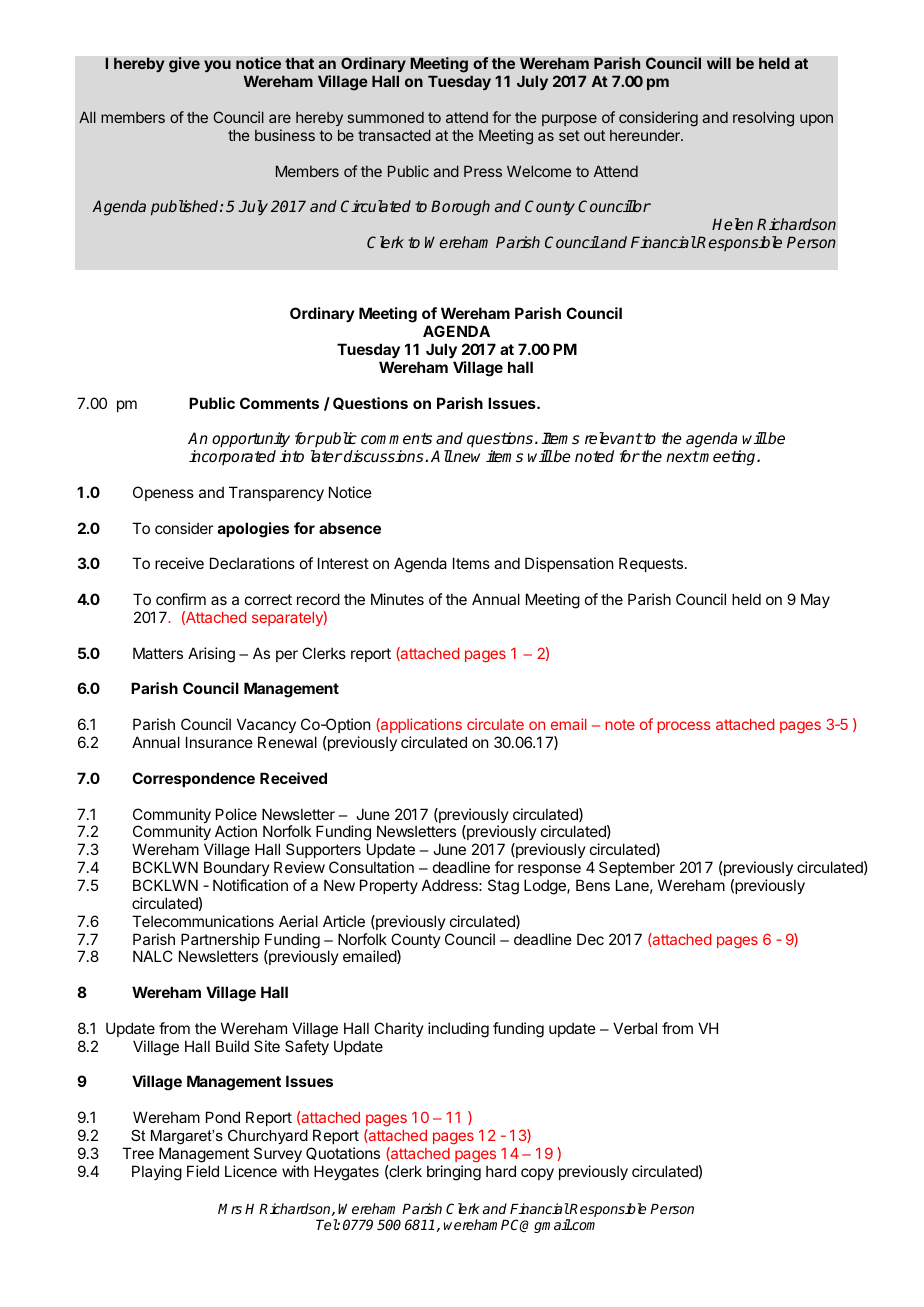 This page has width=924, height=1307. Describe the element at coordinates (483, 171) in the page. I see `Press` at that location.
